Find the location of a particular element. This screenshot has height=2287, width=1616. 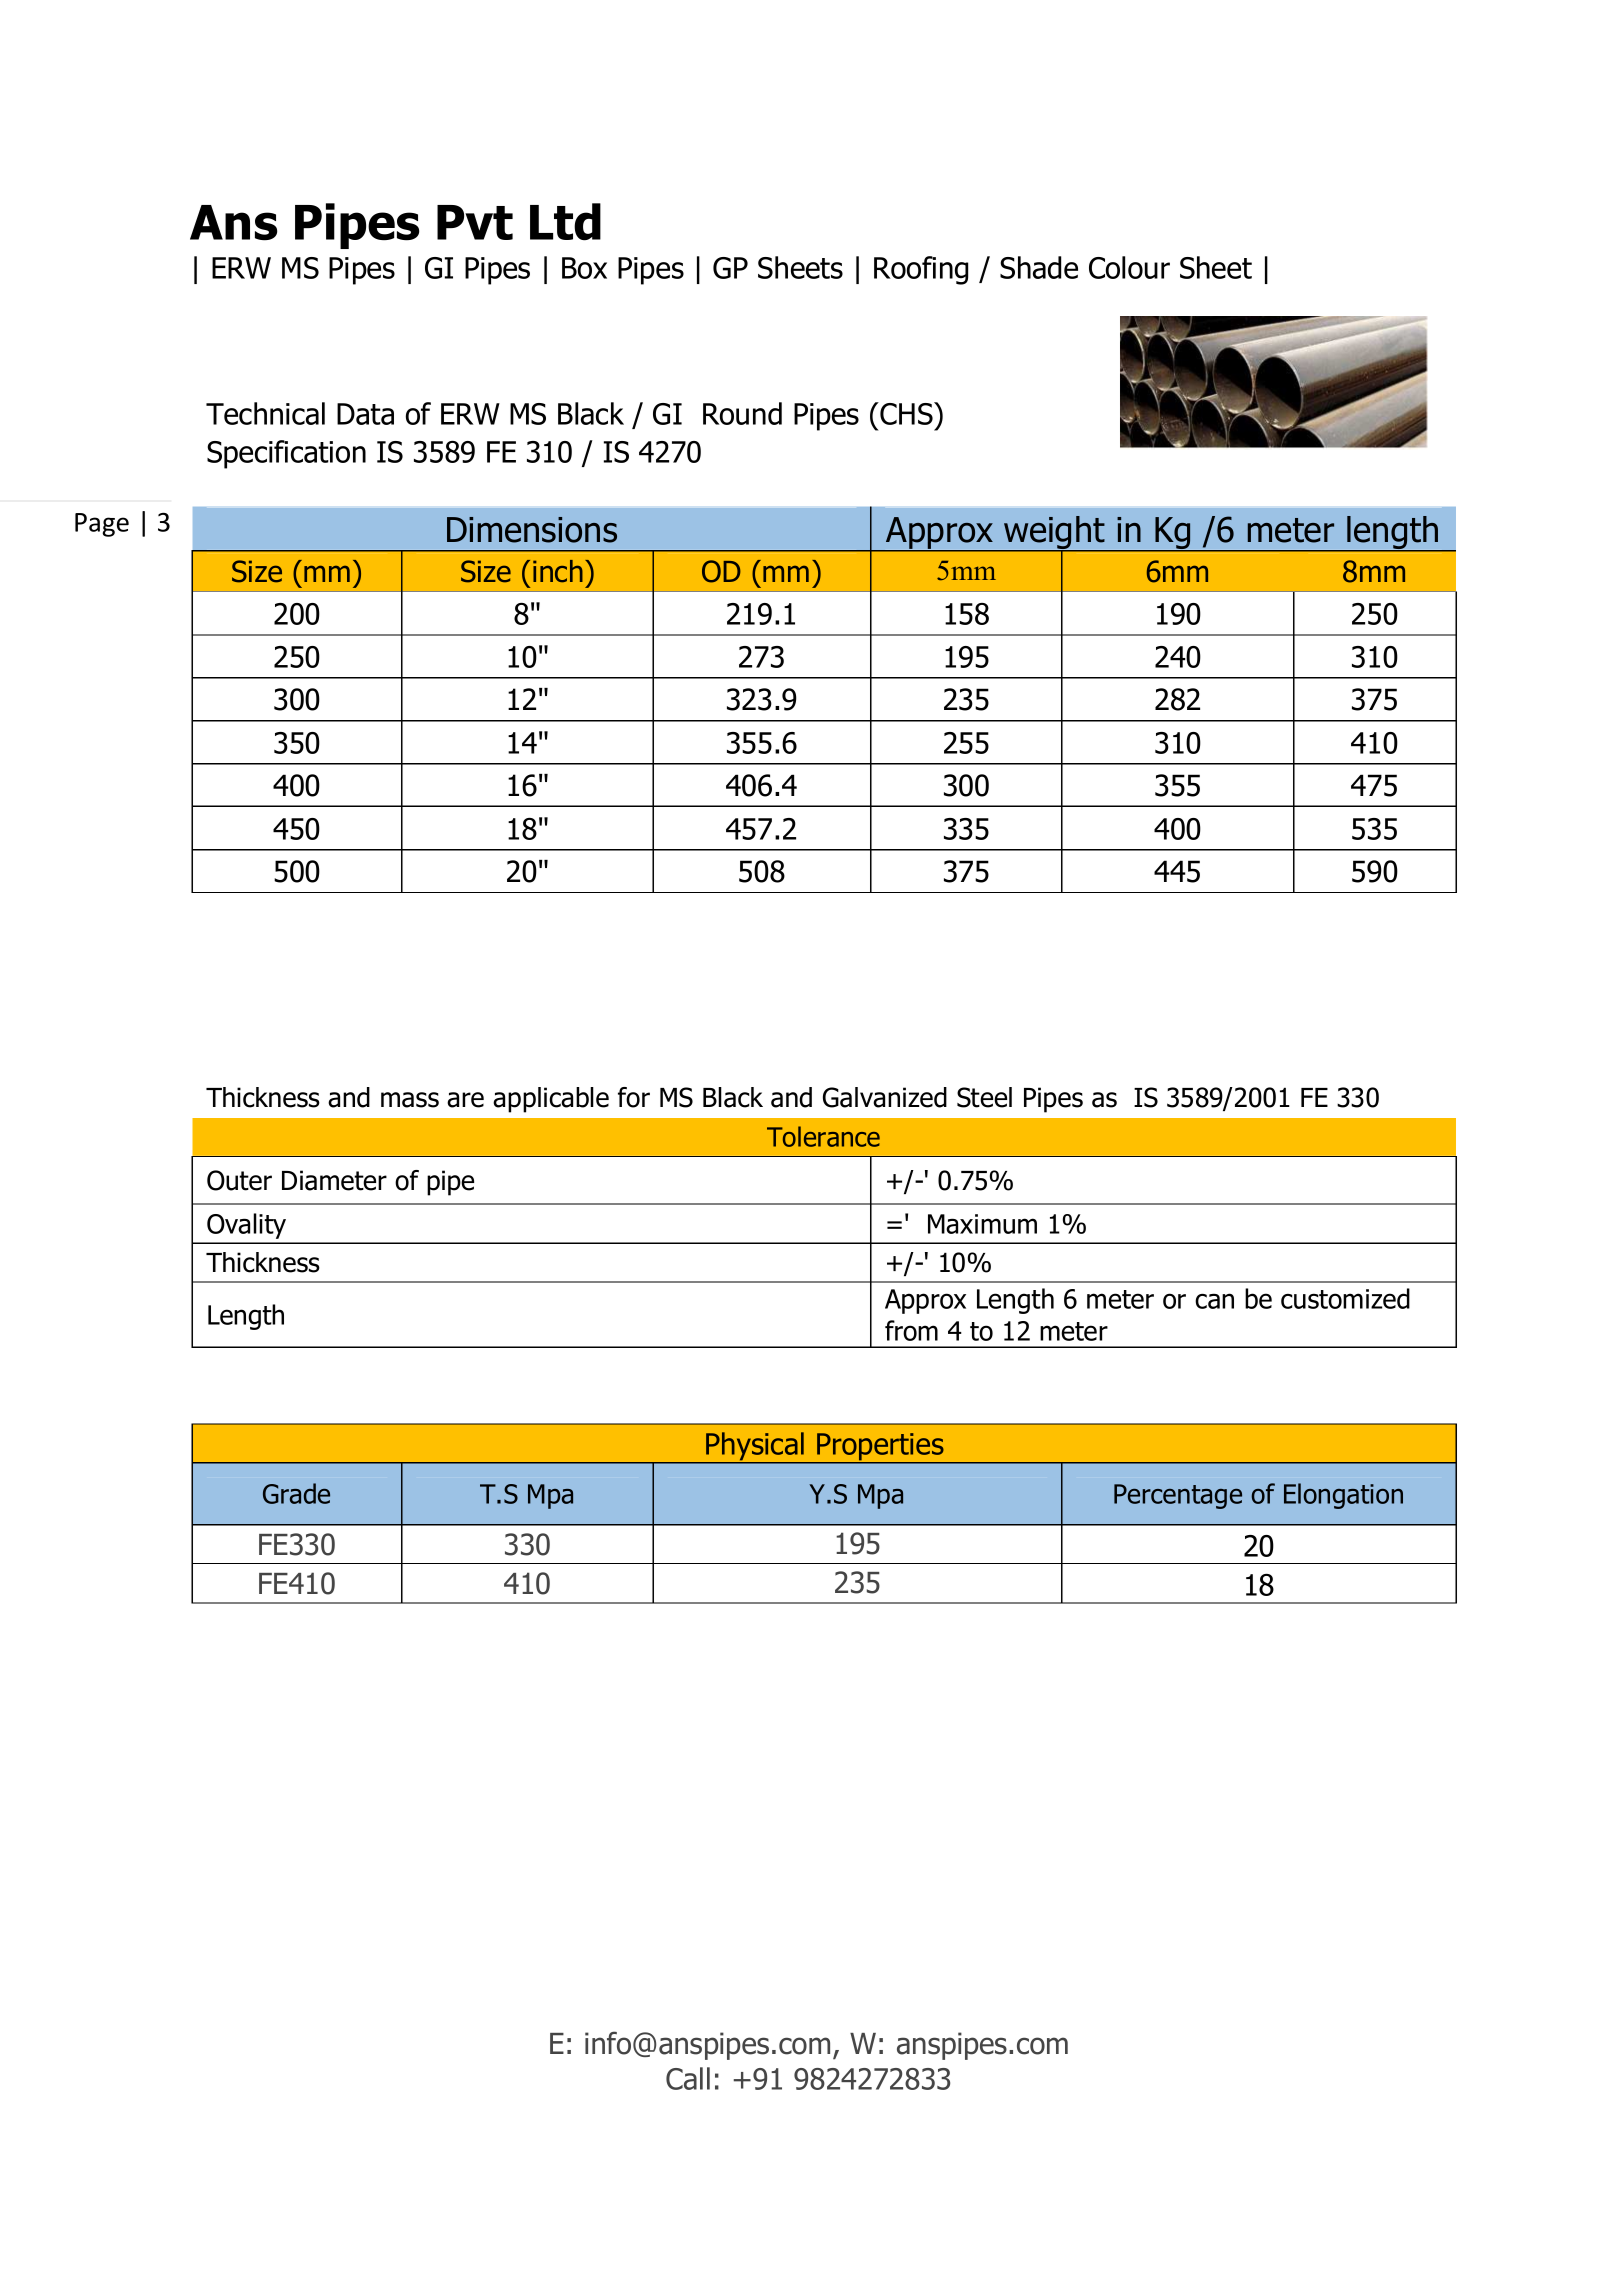

Colour is located at coordinates (1129, 267).
